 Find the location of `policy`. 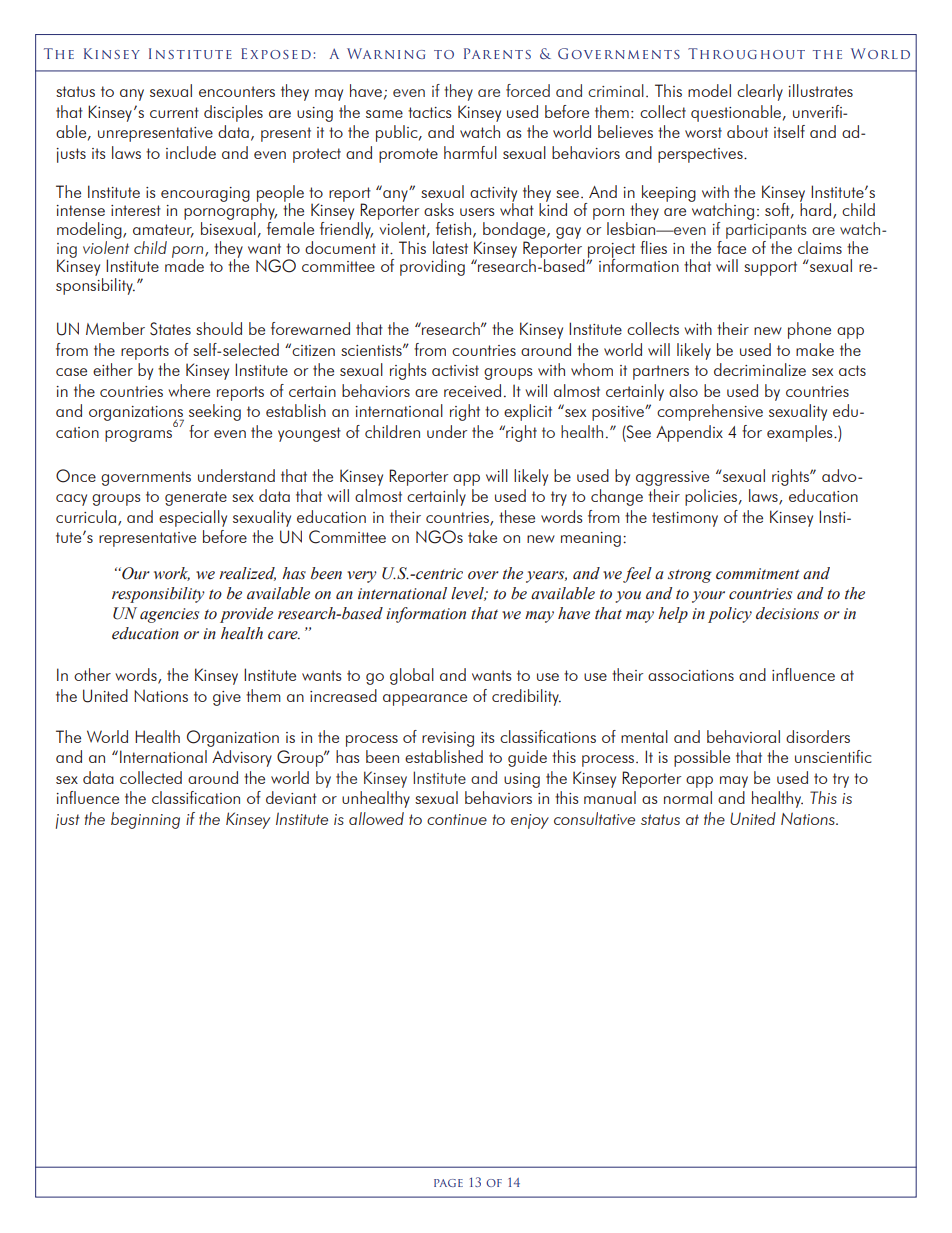

policy is located at coordinates (730, 615).
